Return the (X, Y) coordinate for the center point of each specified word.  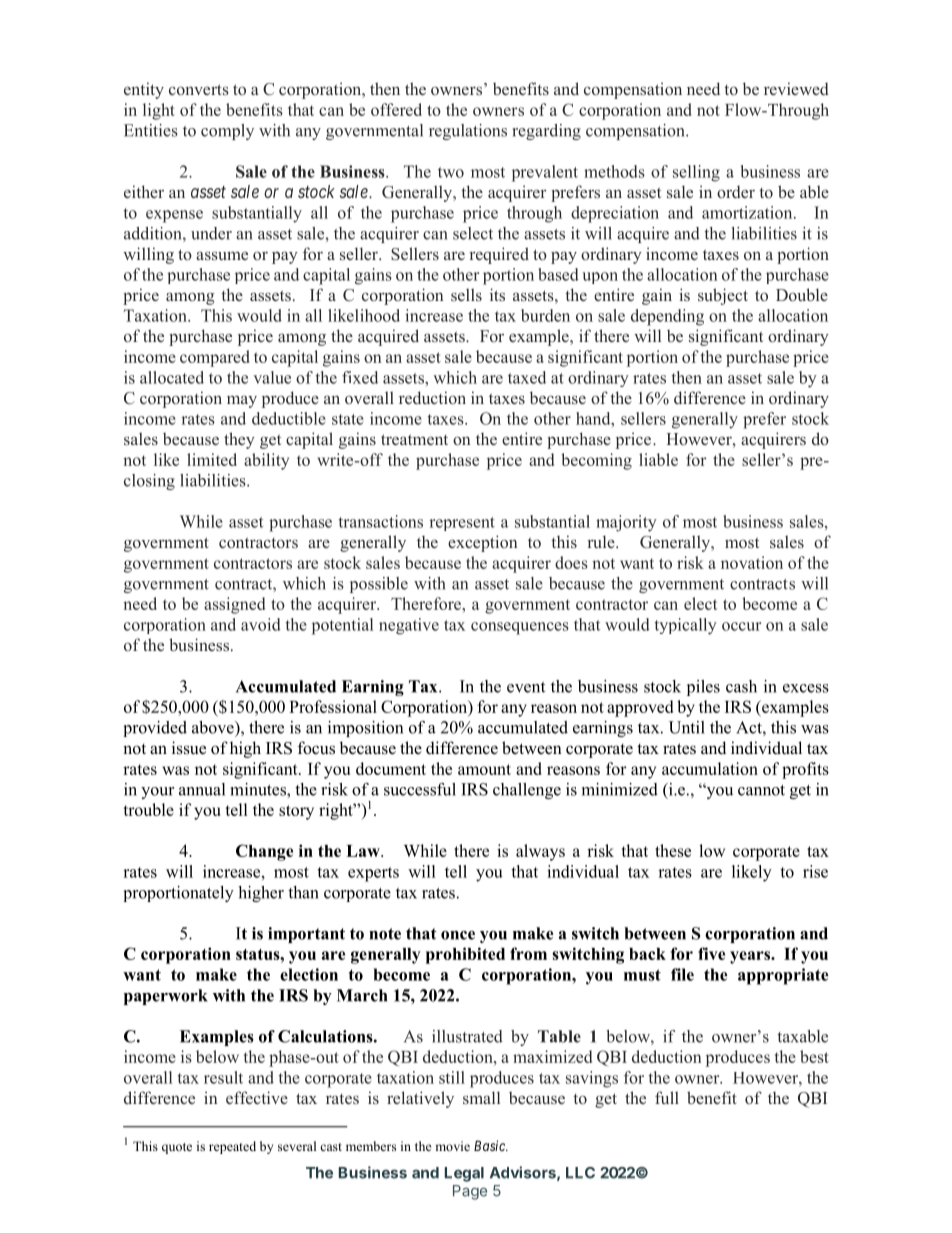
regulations (468, 132)
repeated (232, 1147)
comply (227, 132)
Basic (490, 1145)
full (667, 1097)
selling (696, 173)
